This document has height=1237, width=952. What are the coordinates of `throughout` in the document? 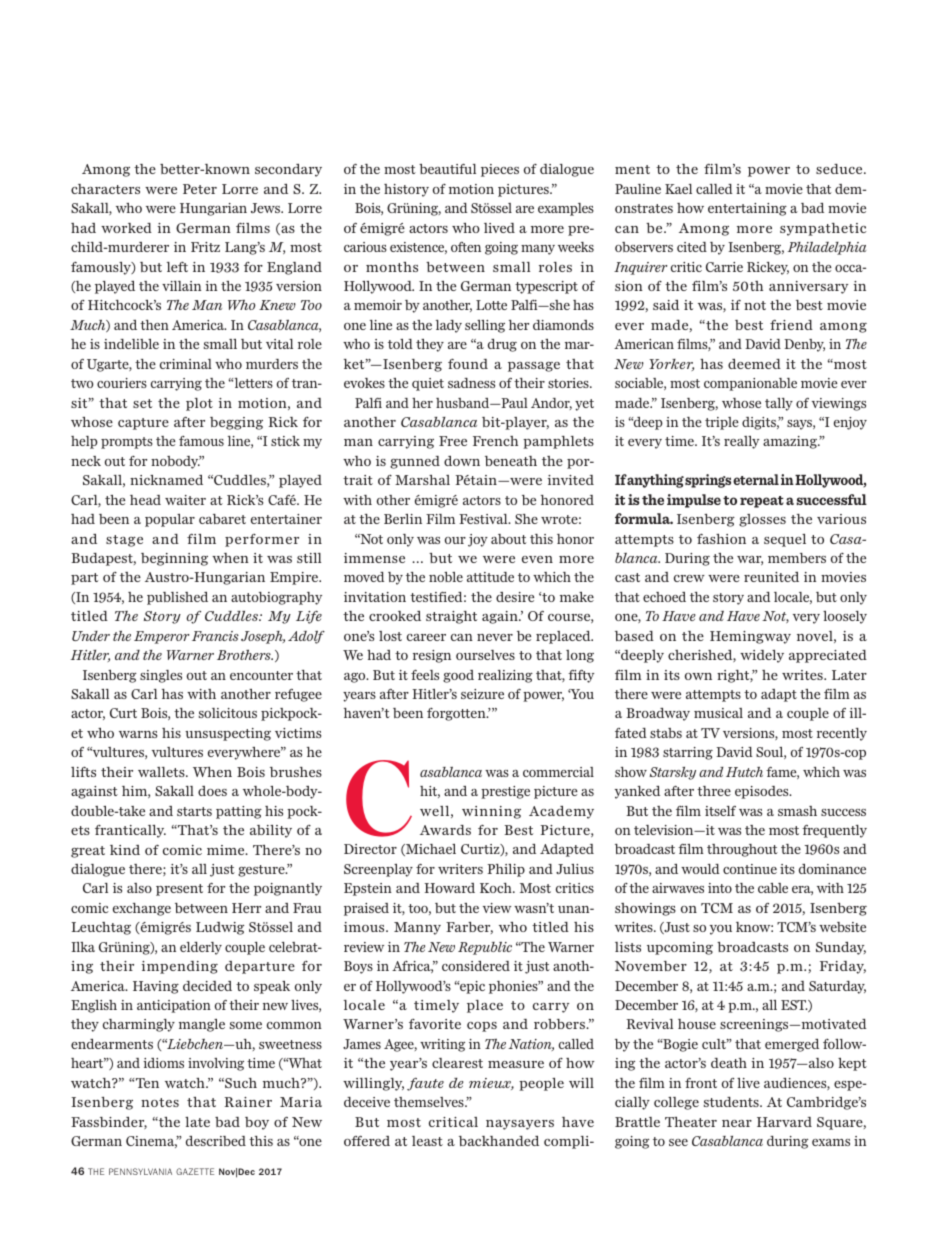 It's located at (742, 850).
